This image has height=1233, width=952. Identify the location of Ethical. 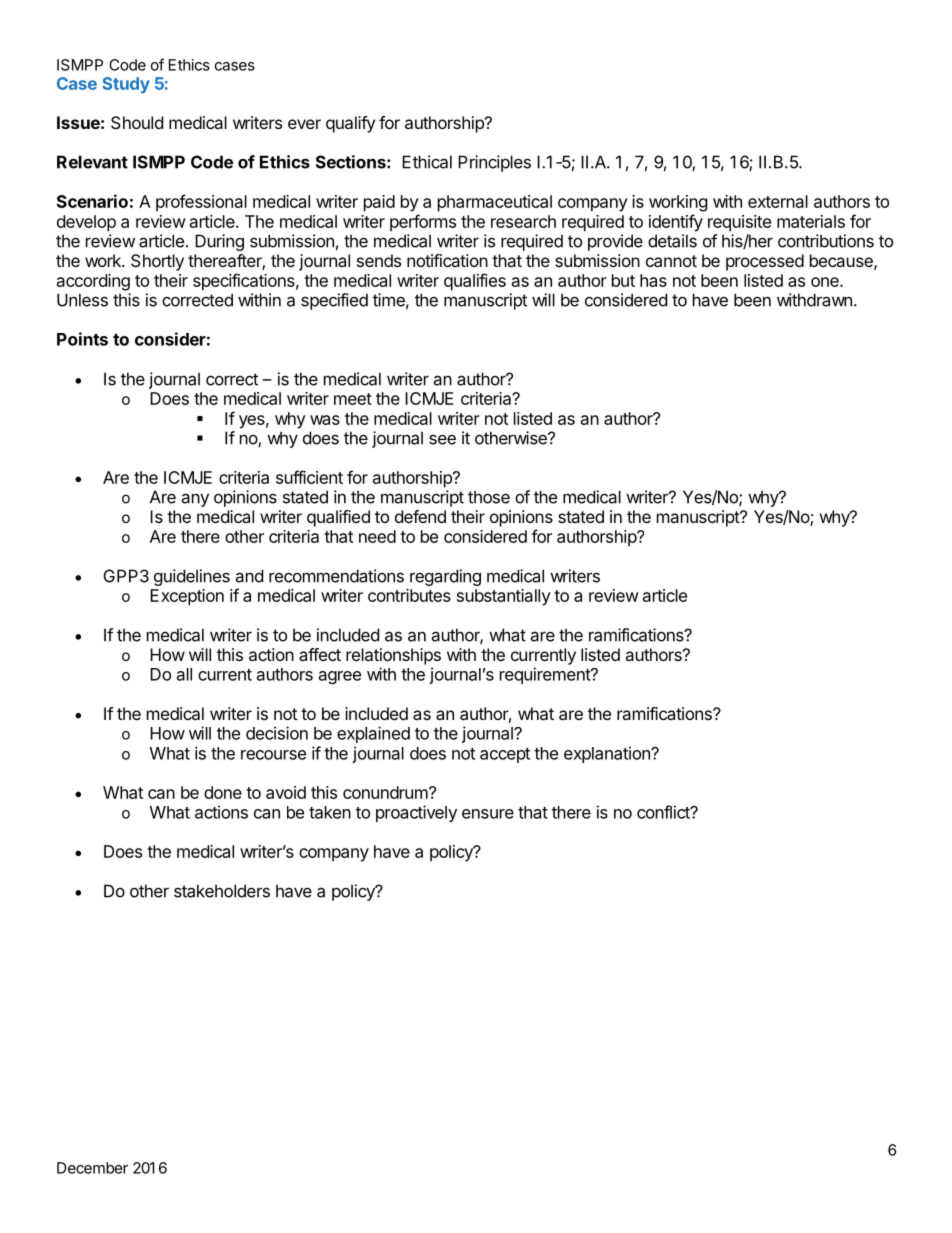
(427, 162).
